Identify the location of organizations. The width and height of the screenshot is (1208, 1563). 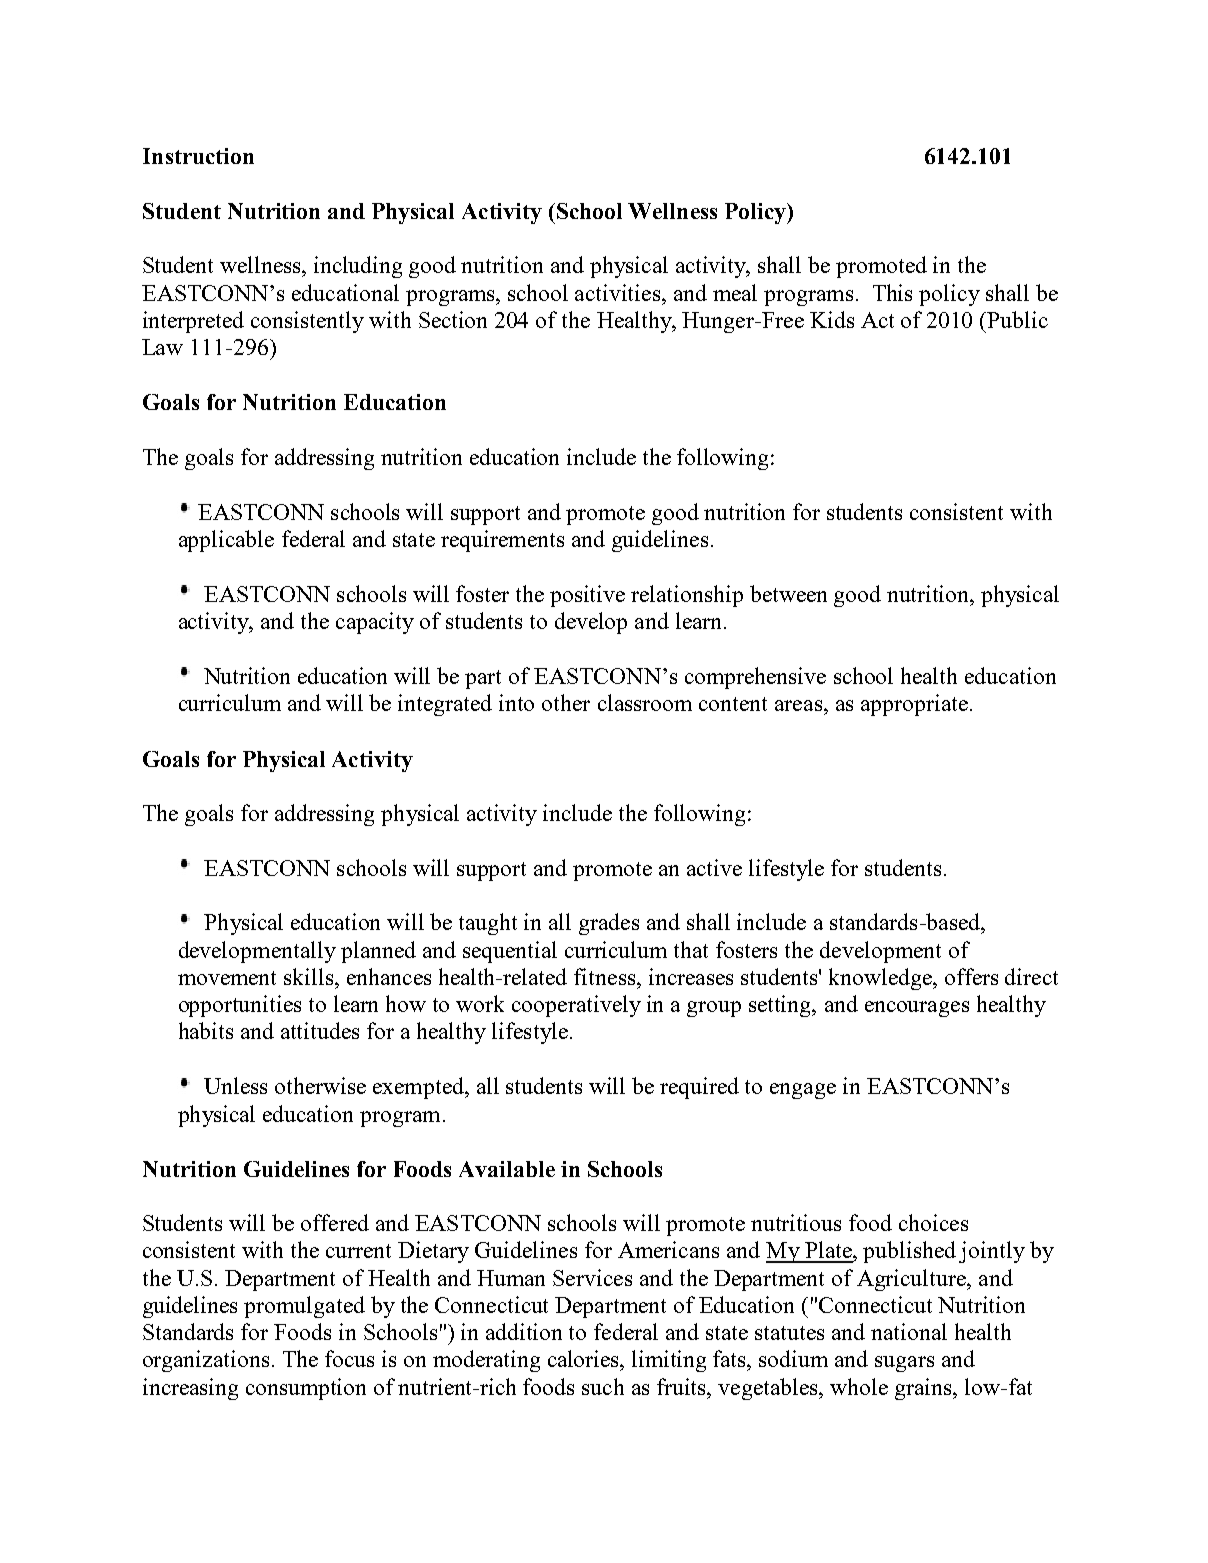
(206, 1361).
